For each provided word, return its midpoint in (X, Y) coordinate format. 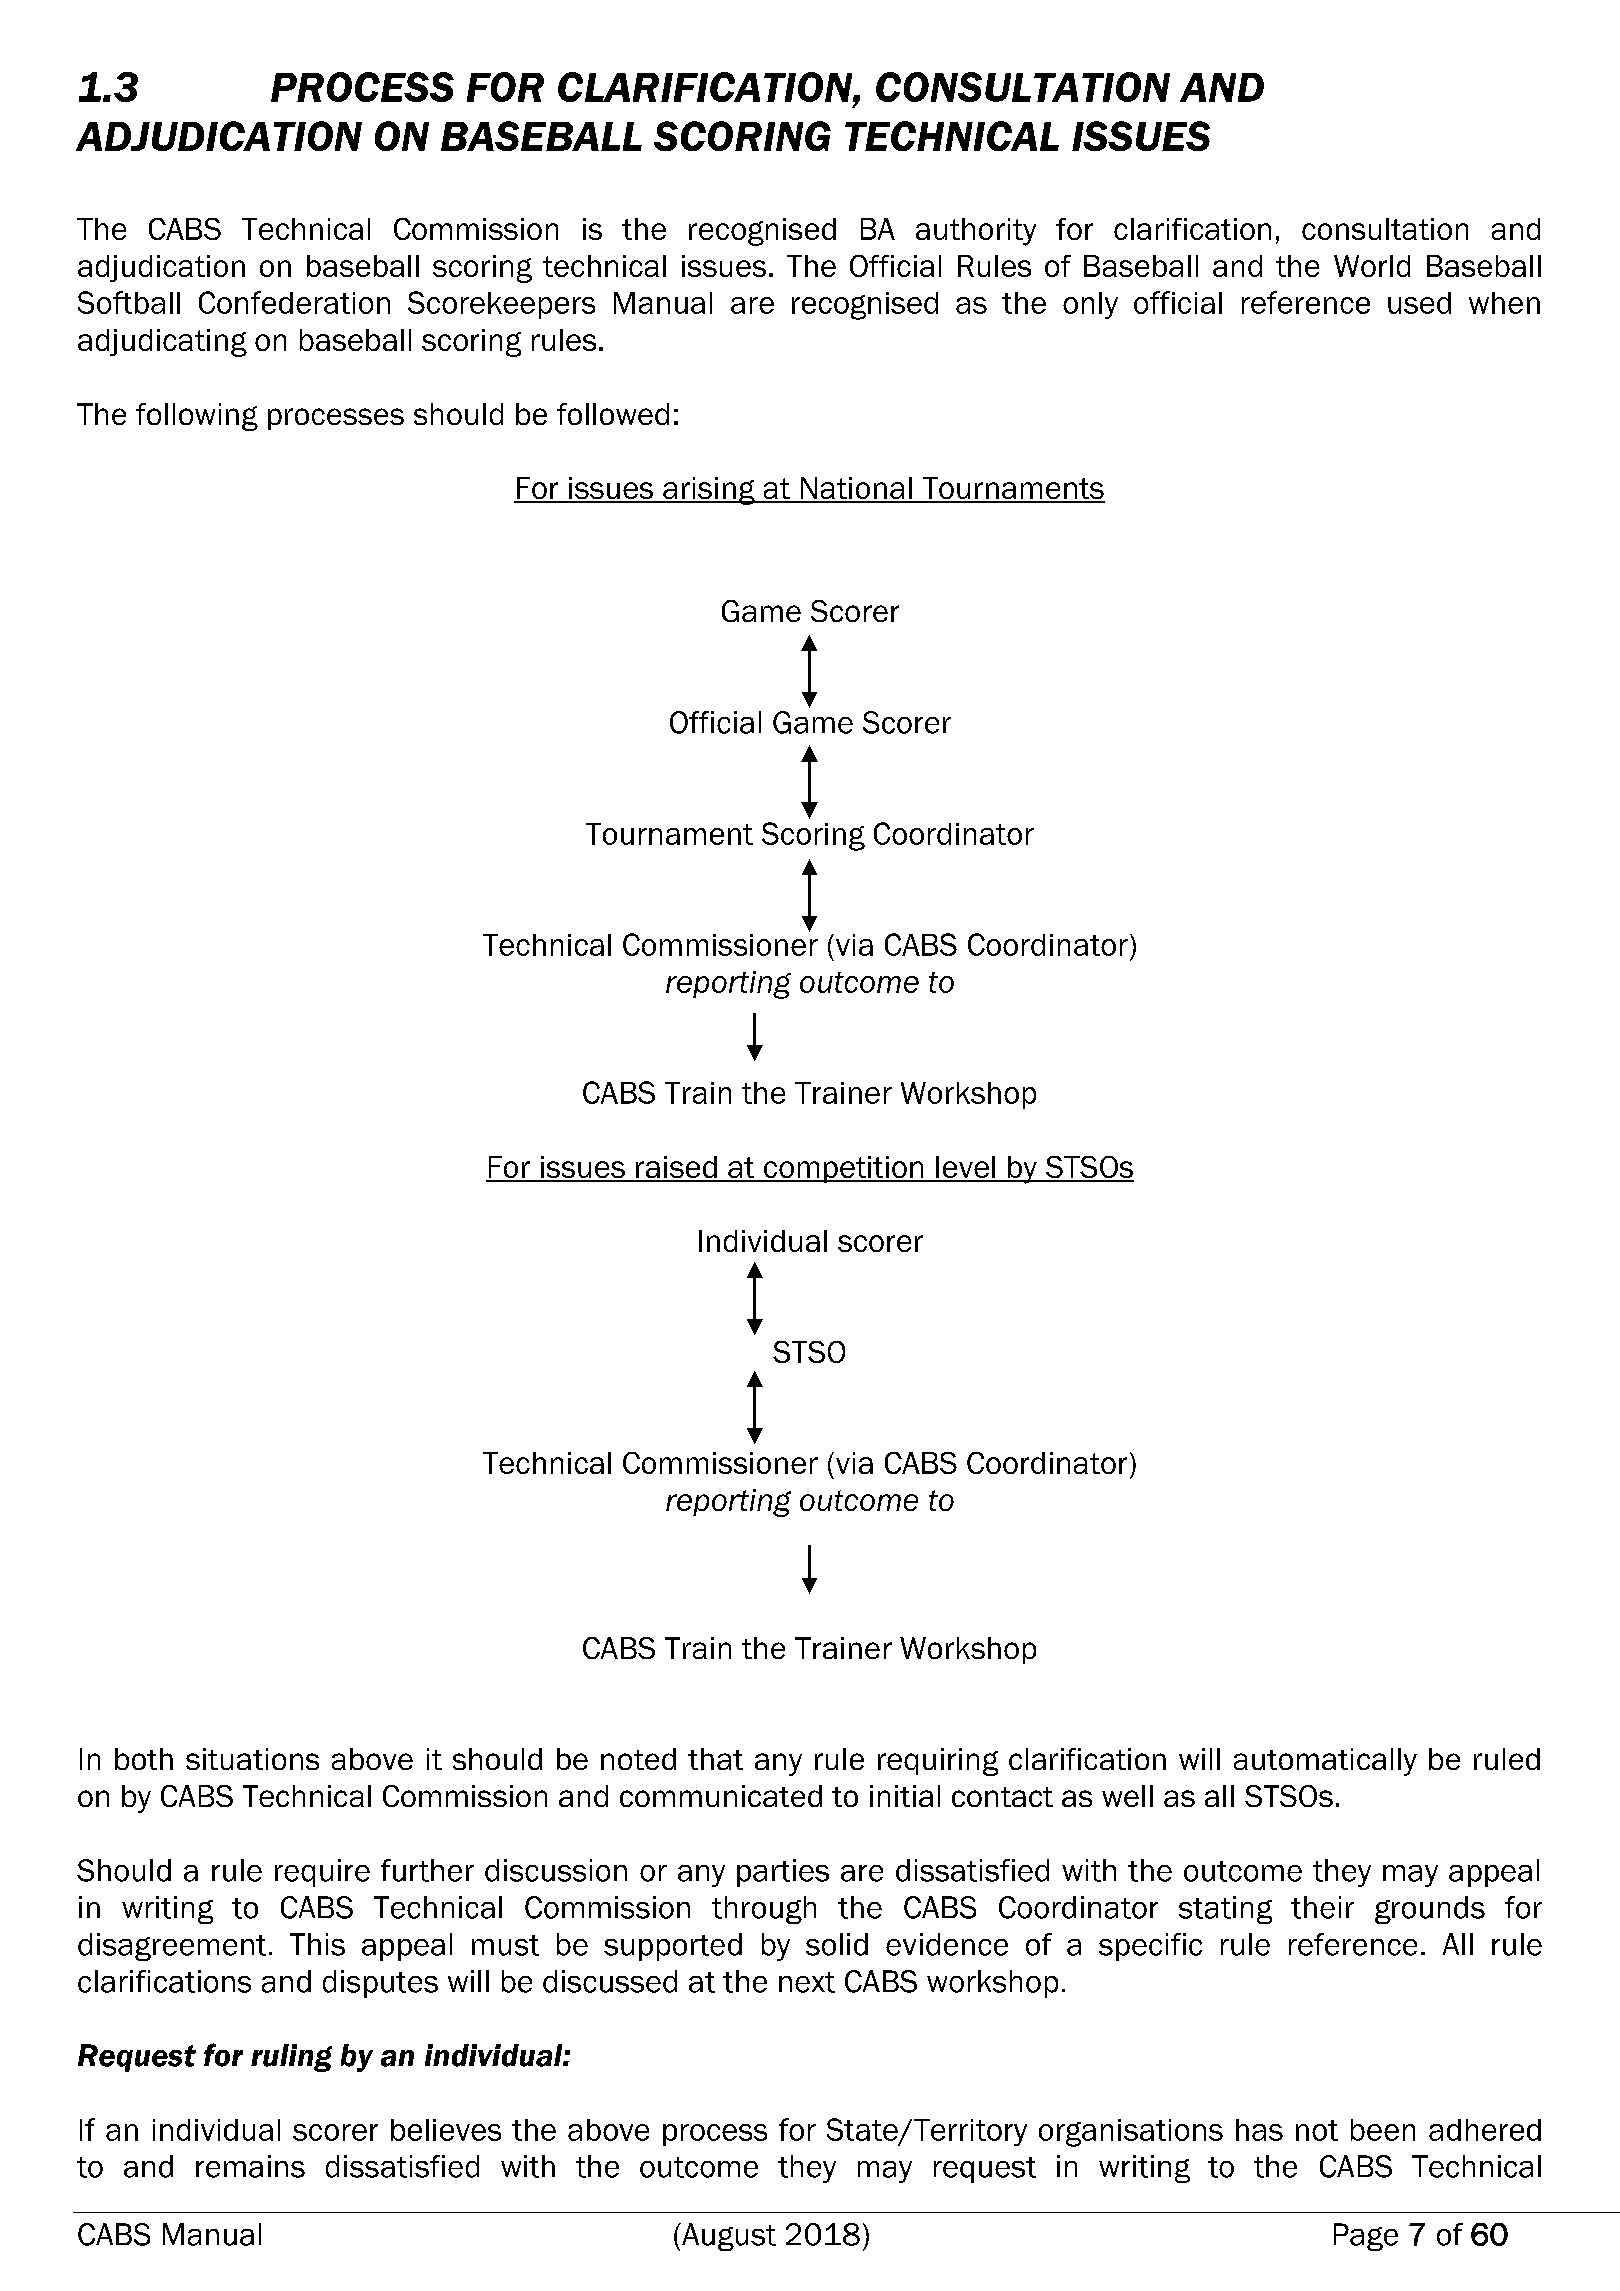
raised (676, 1168)
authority (976, 232)
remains (250, 2166)
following (197, 417)
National (856, 489)
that (715, 1759)
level (966, 1168)
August (728, 2237)
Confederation (294, 302)
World (1372, 266)
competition (844, 1169)
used (1419, 303)
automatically (1325, 1762)
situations (252, 1759)
